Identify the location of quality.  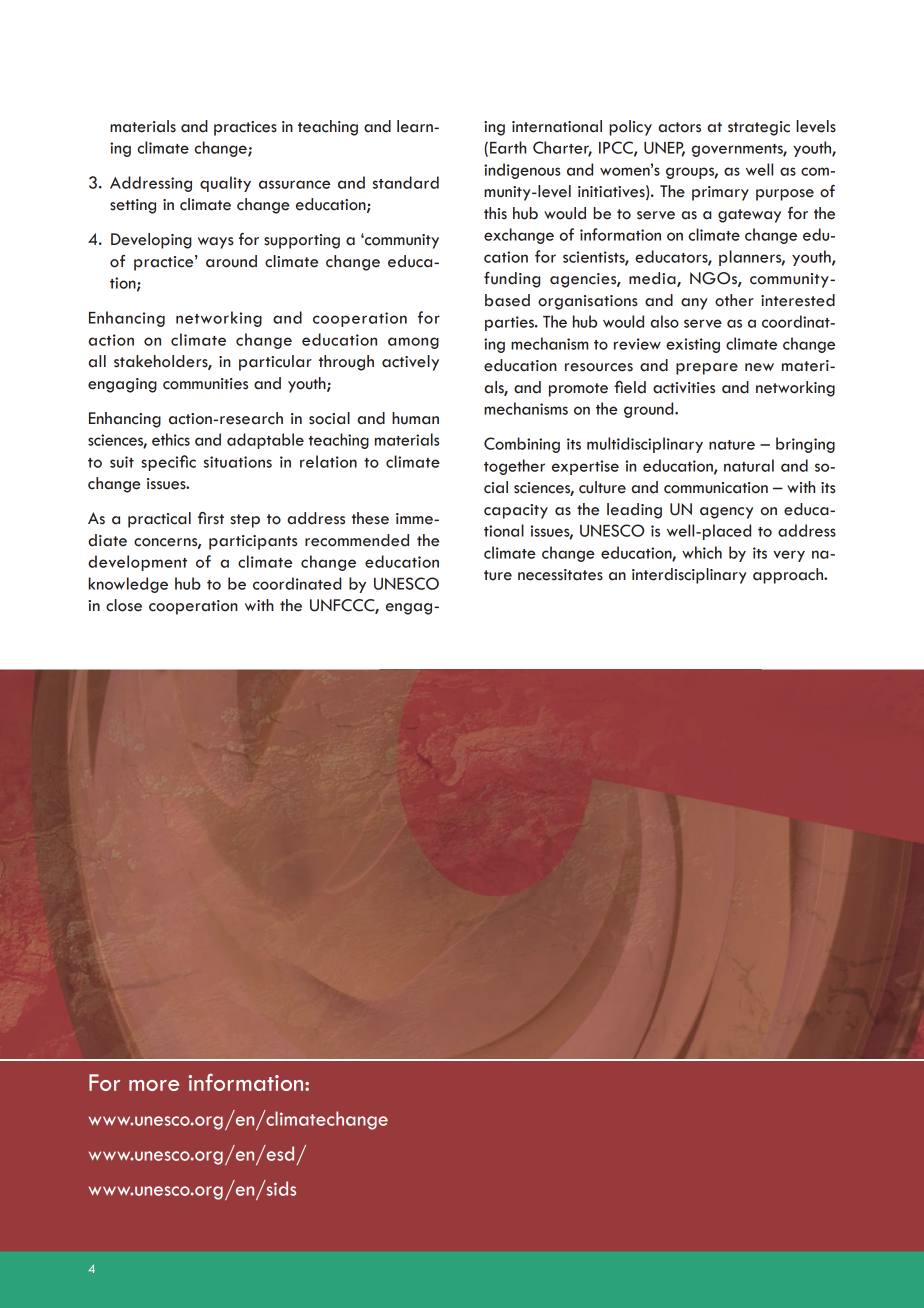
(225, 184).
